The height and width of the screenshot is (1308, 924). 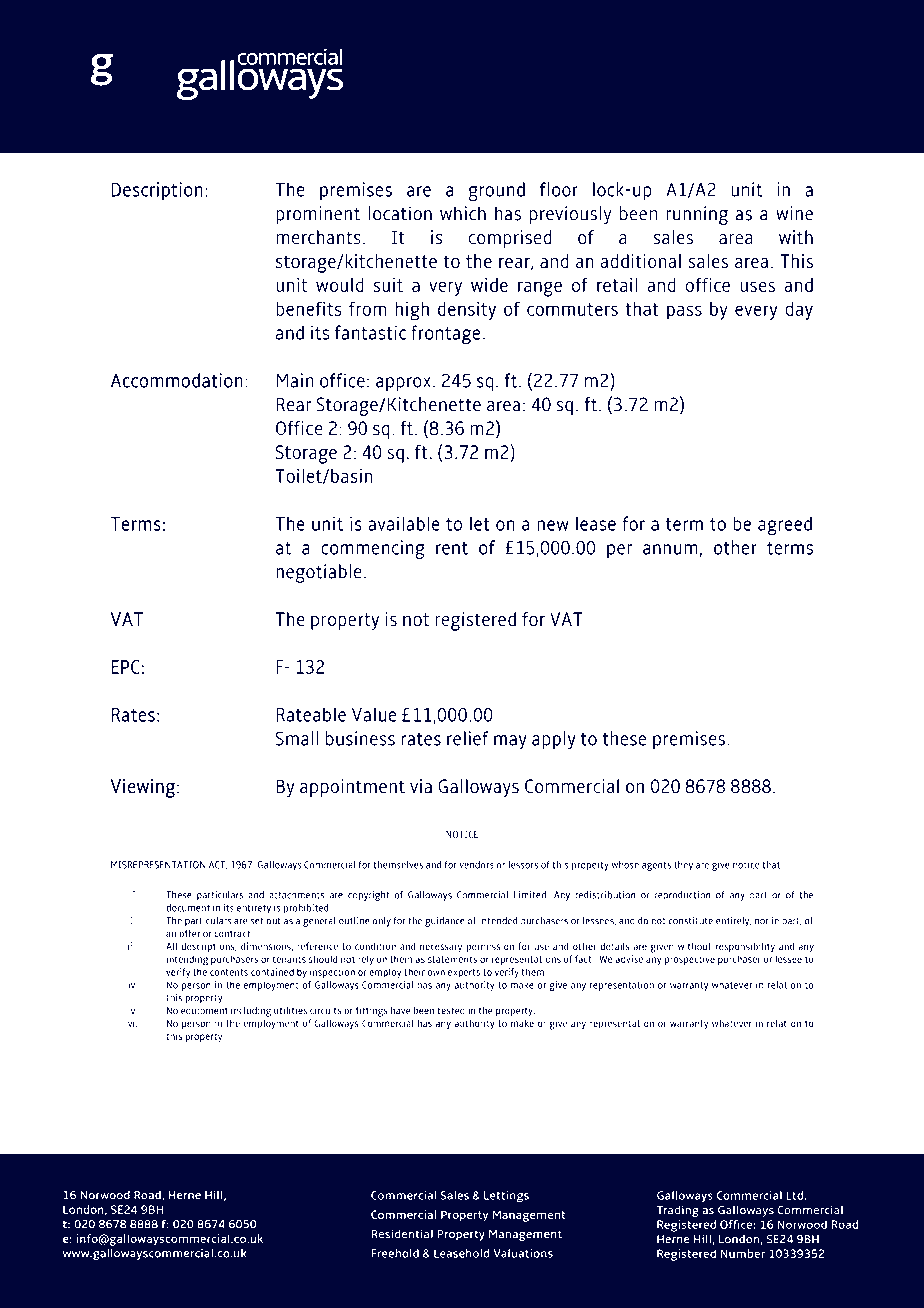 What do you see at coordinates (475, 621) in the screenshot?
I see `registered` at bounding box center [475, 621].
